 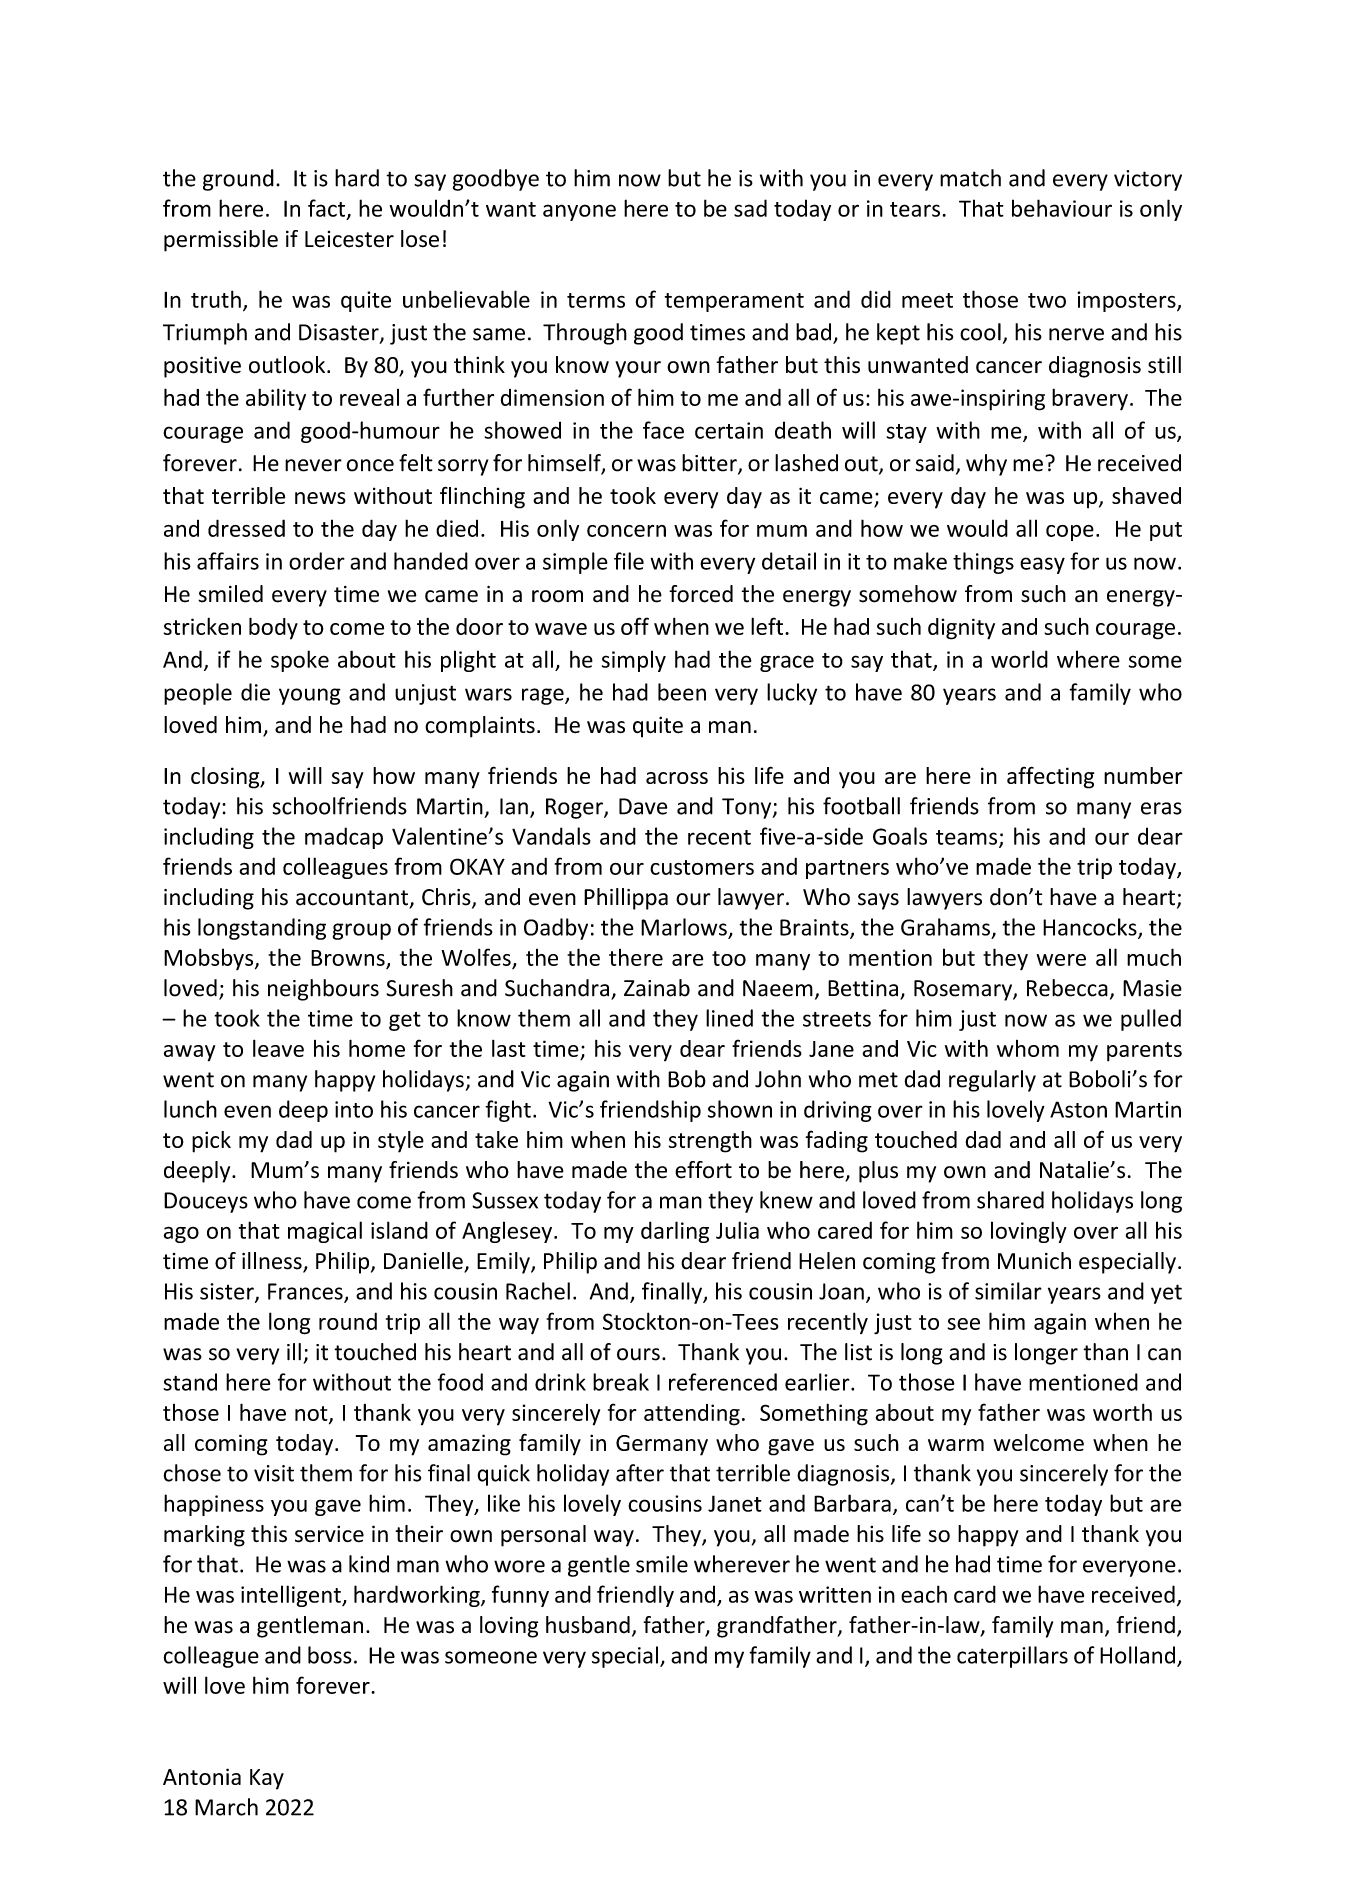 What do you see at coordinates (226, 1807) in the screenshot?
I see `March` at bounding box center [226, 1807].
